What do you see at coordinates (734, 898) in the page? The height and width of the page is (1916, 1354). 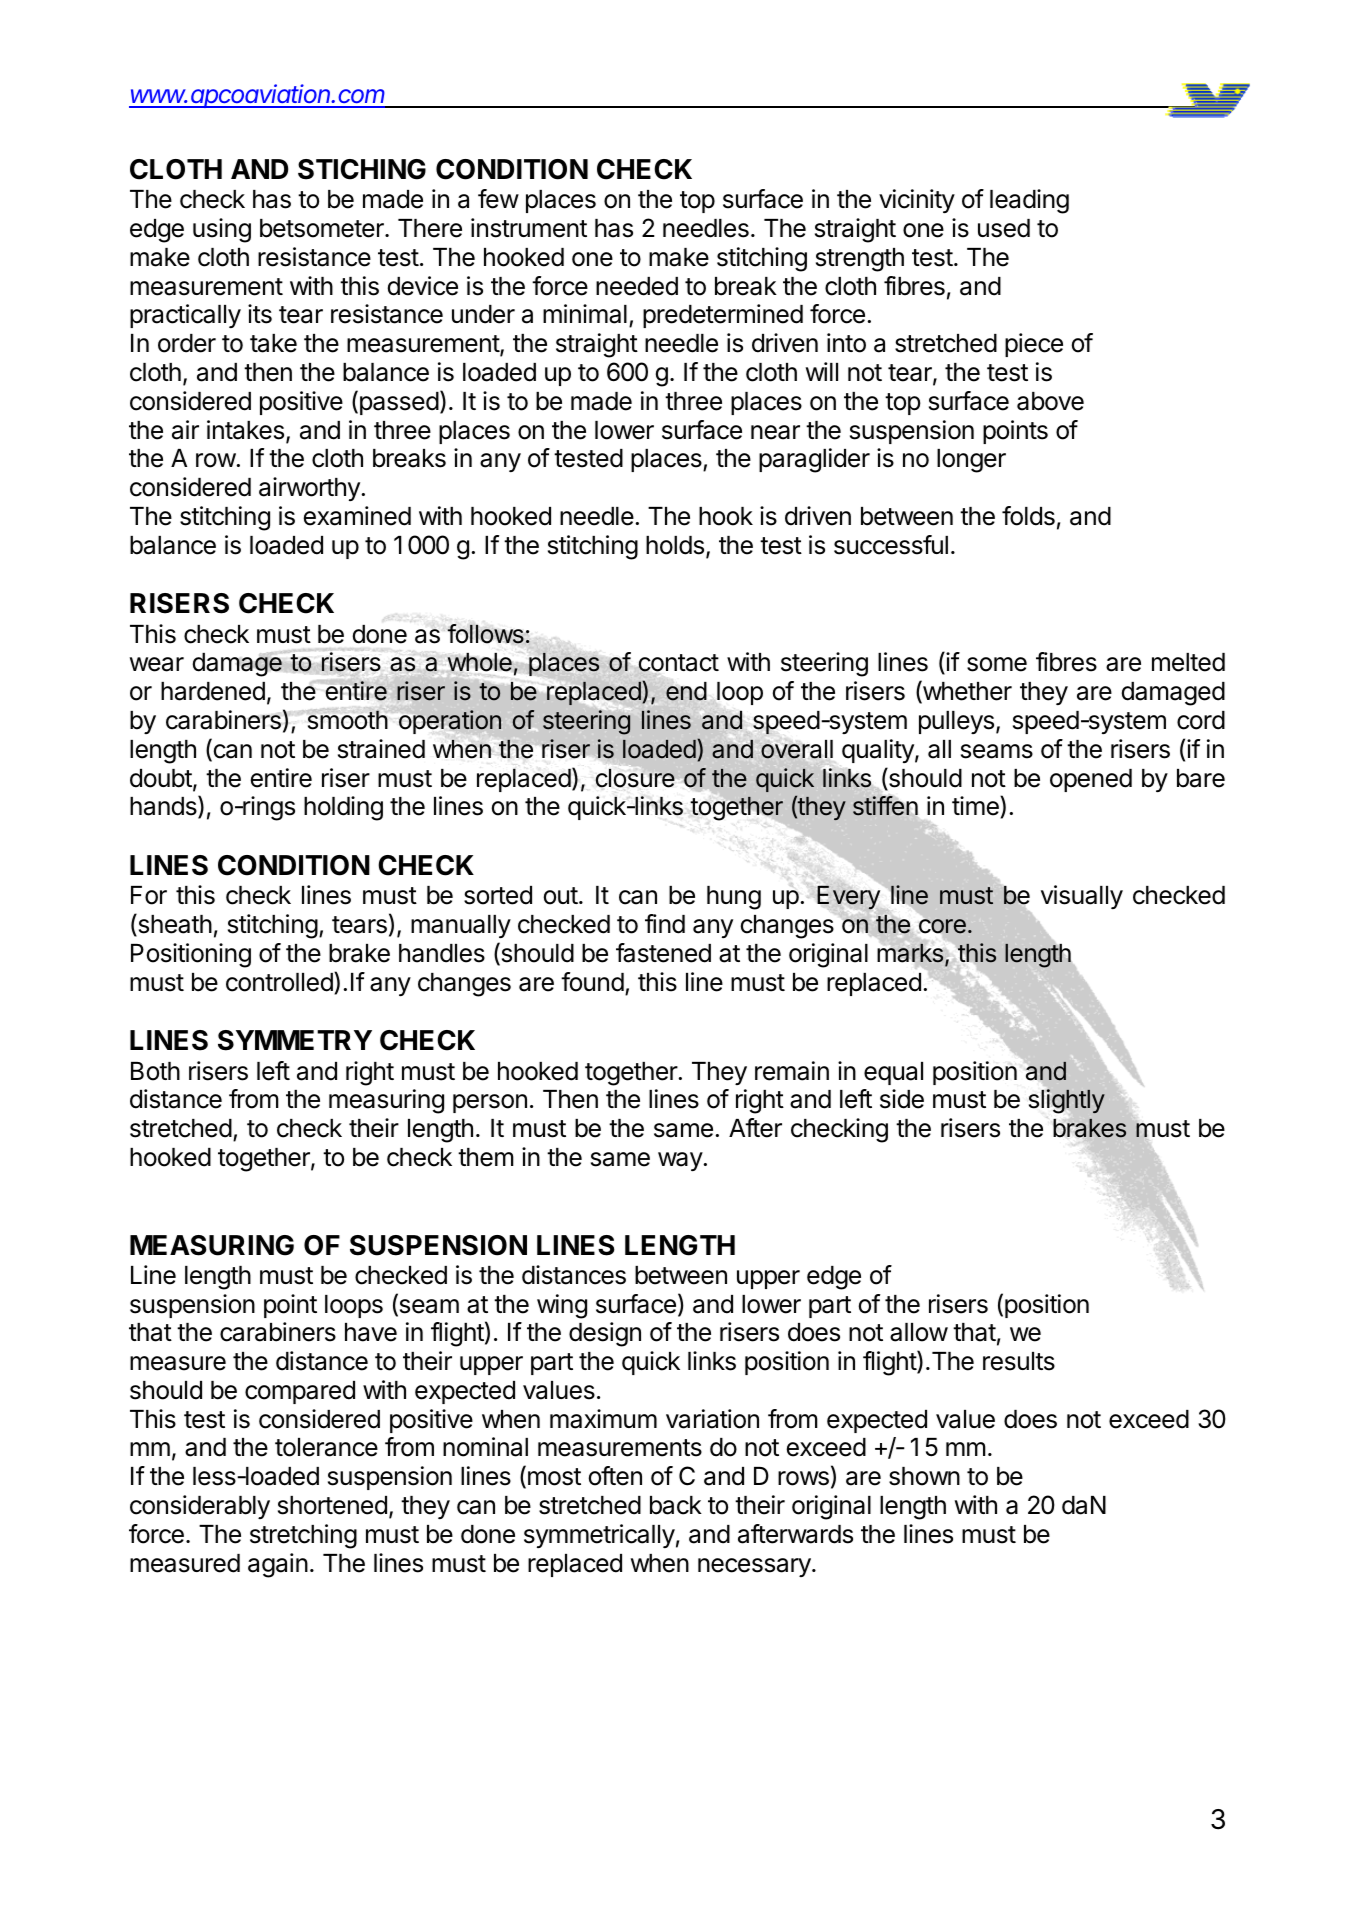 I see `hung` at bounding box center [734, 898].
